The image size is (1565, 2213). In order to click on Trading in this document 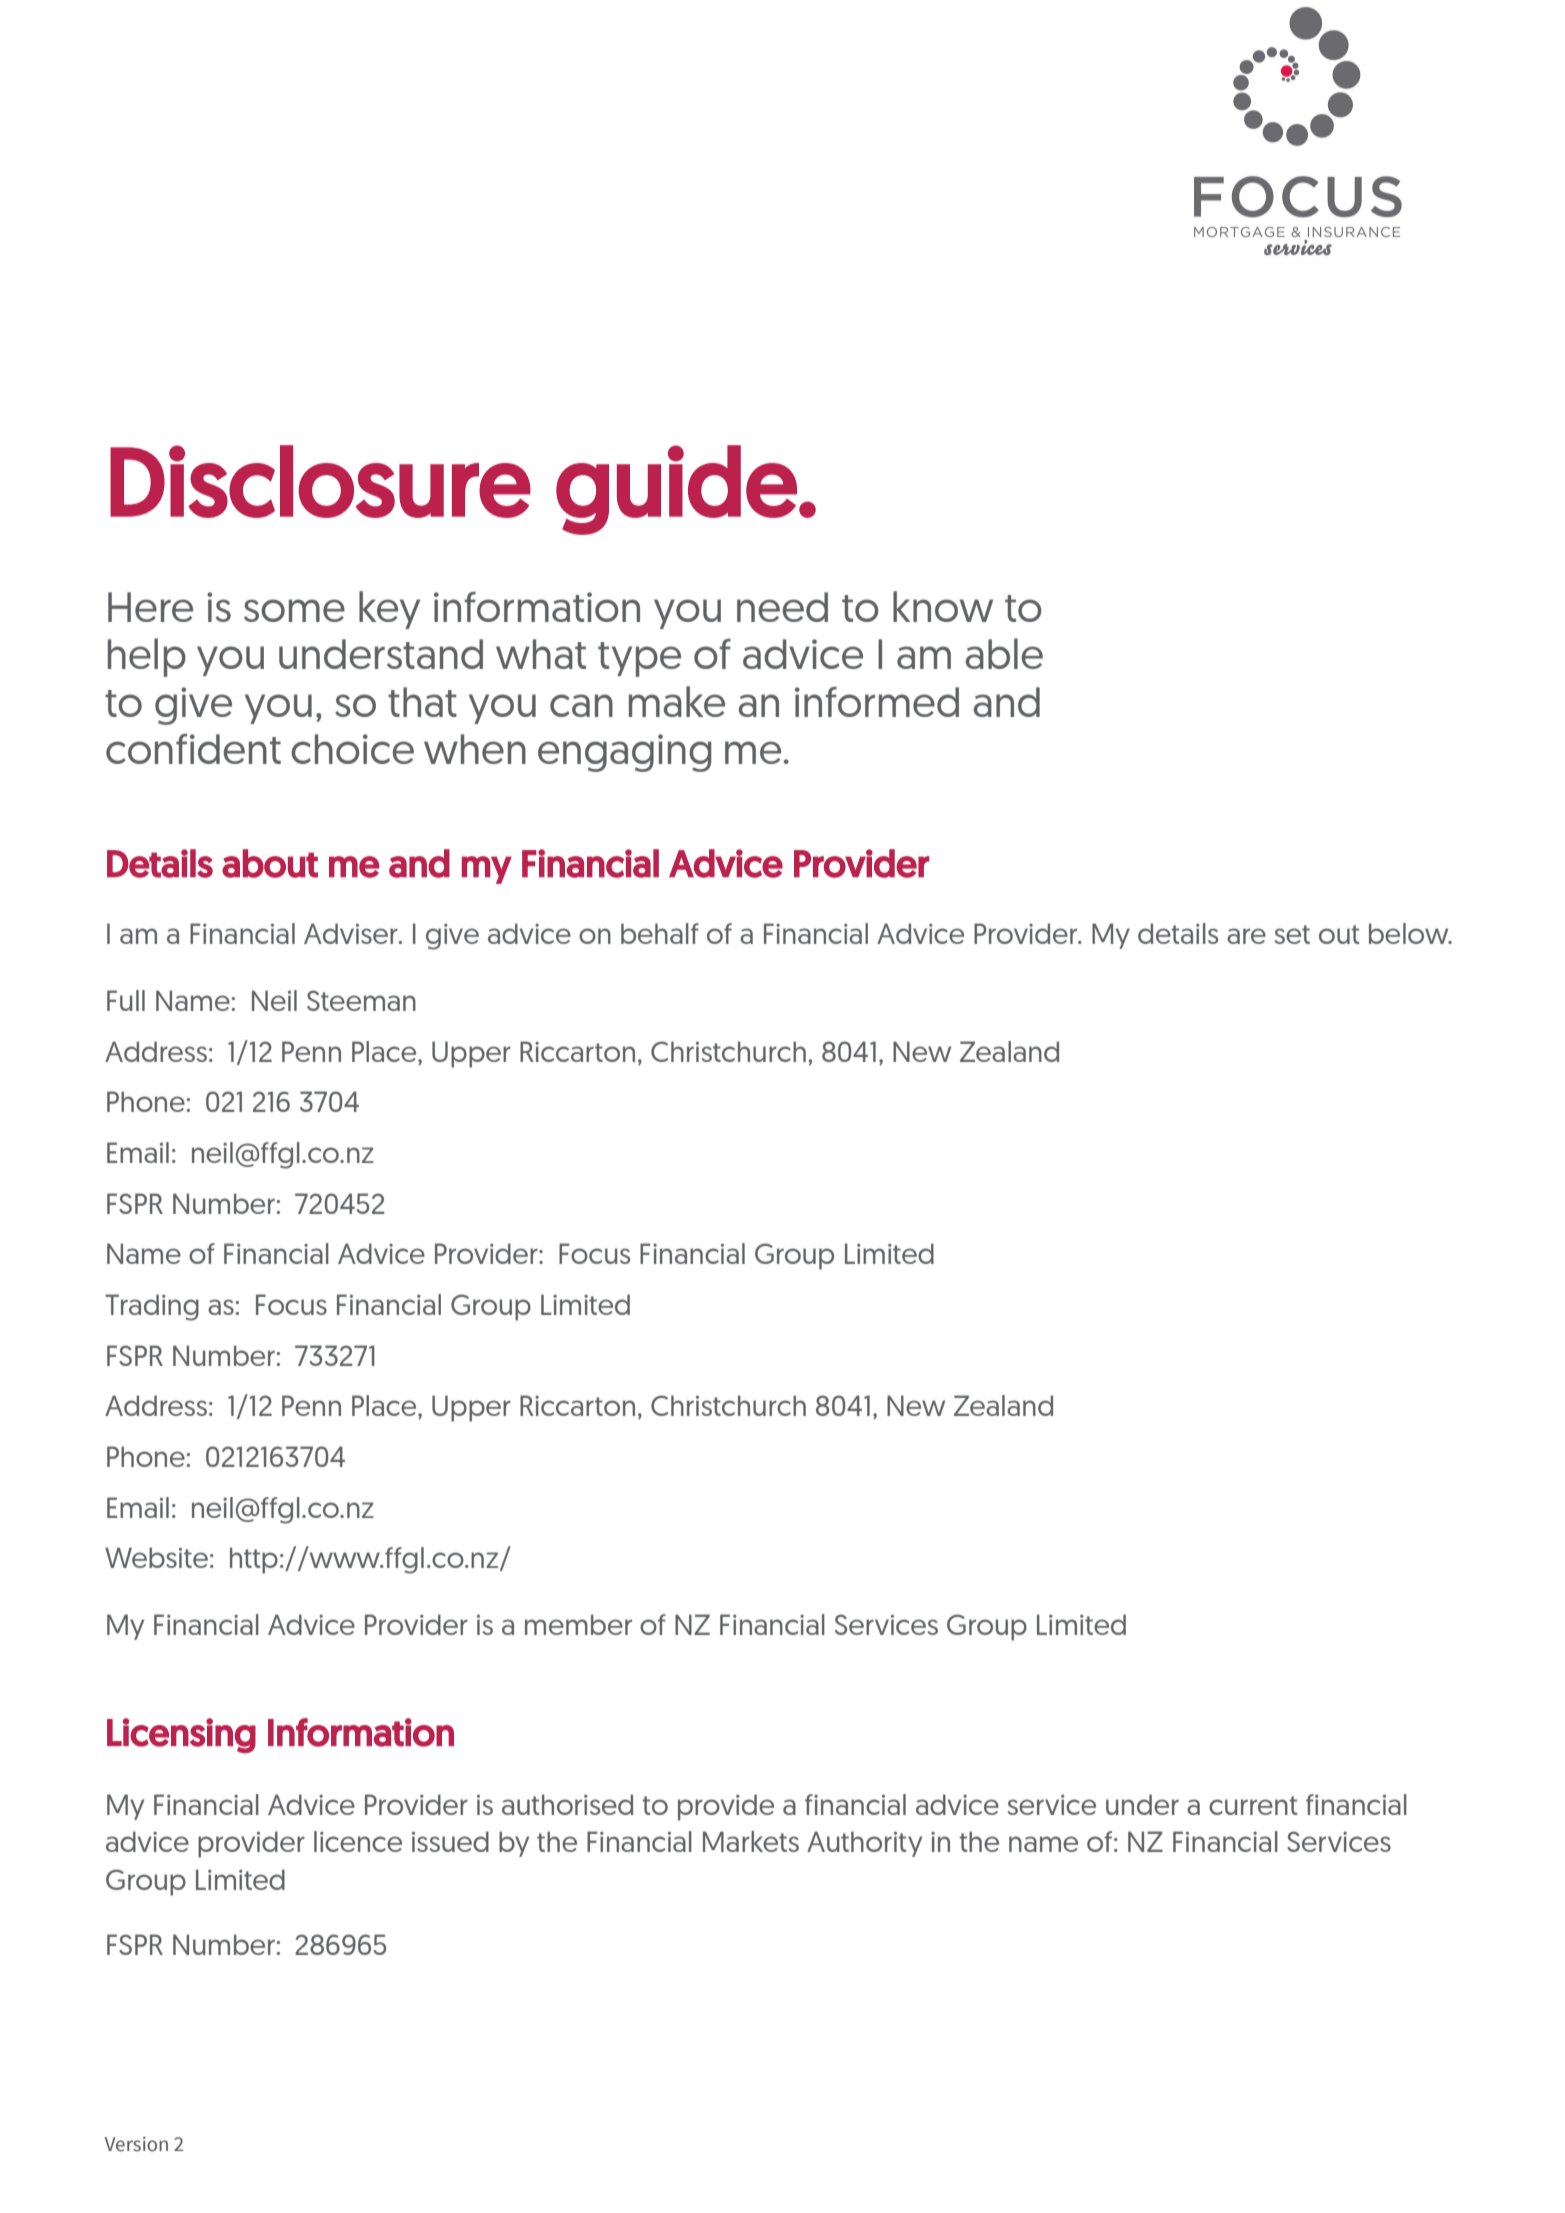, I will do `click(152, 1307)`.
